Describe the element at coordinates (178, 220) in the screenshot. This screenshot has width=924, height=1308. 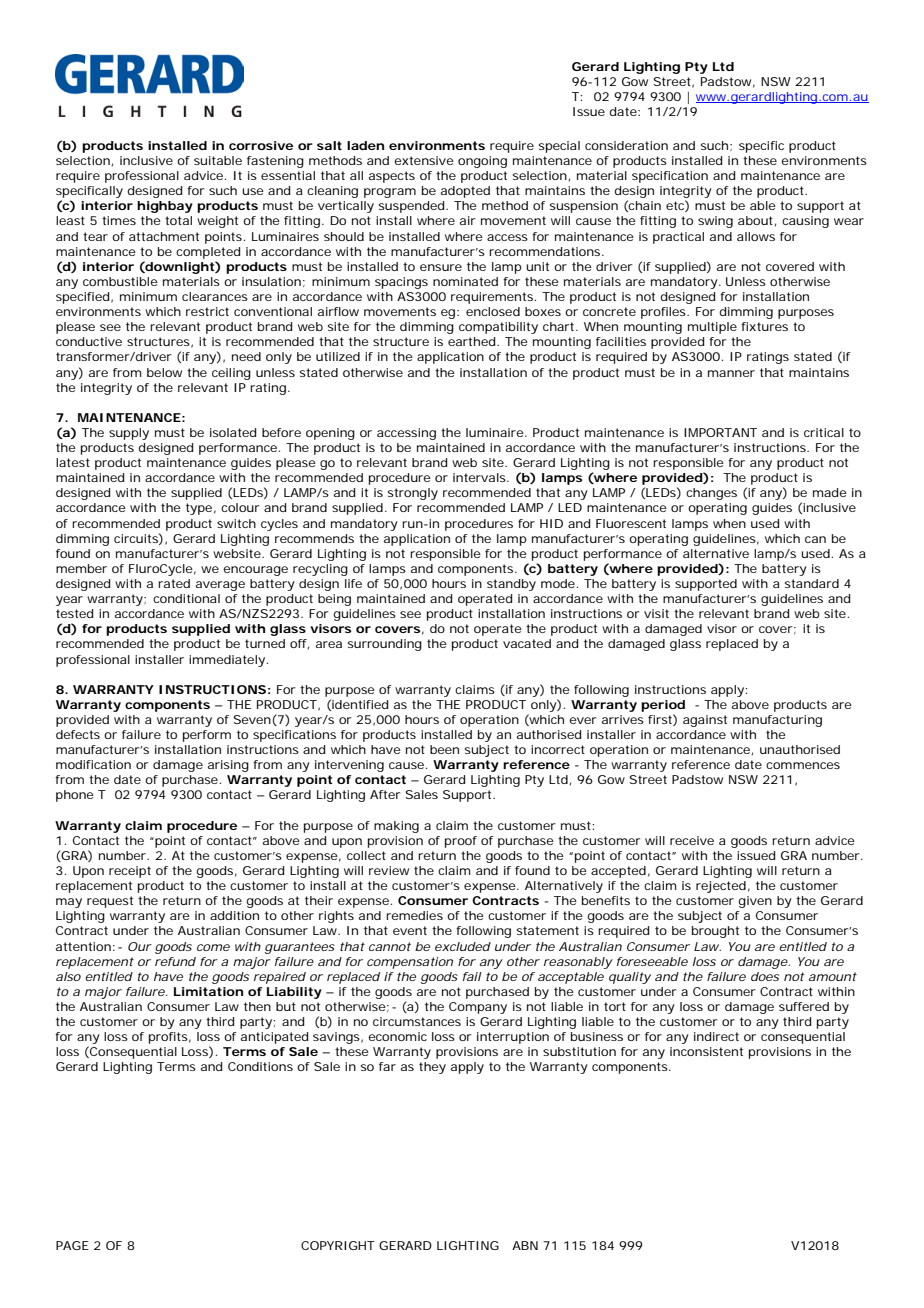
I see `total` at that location.
